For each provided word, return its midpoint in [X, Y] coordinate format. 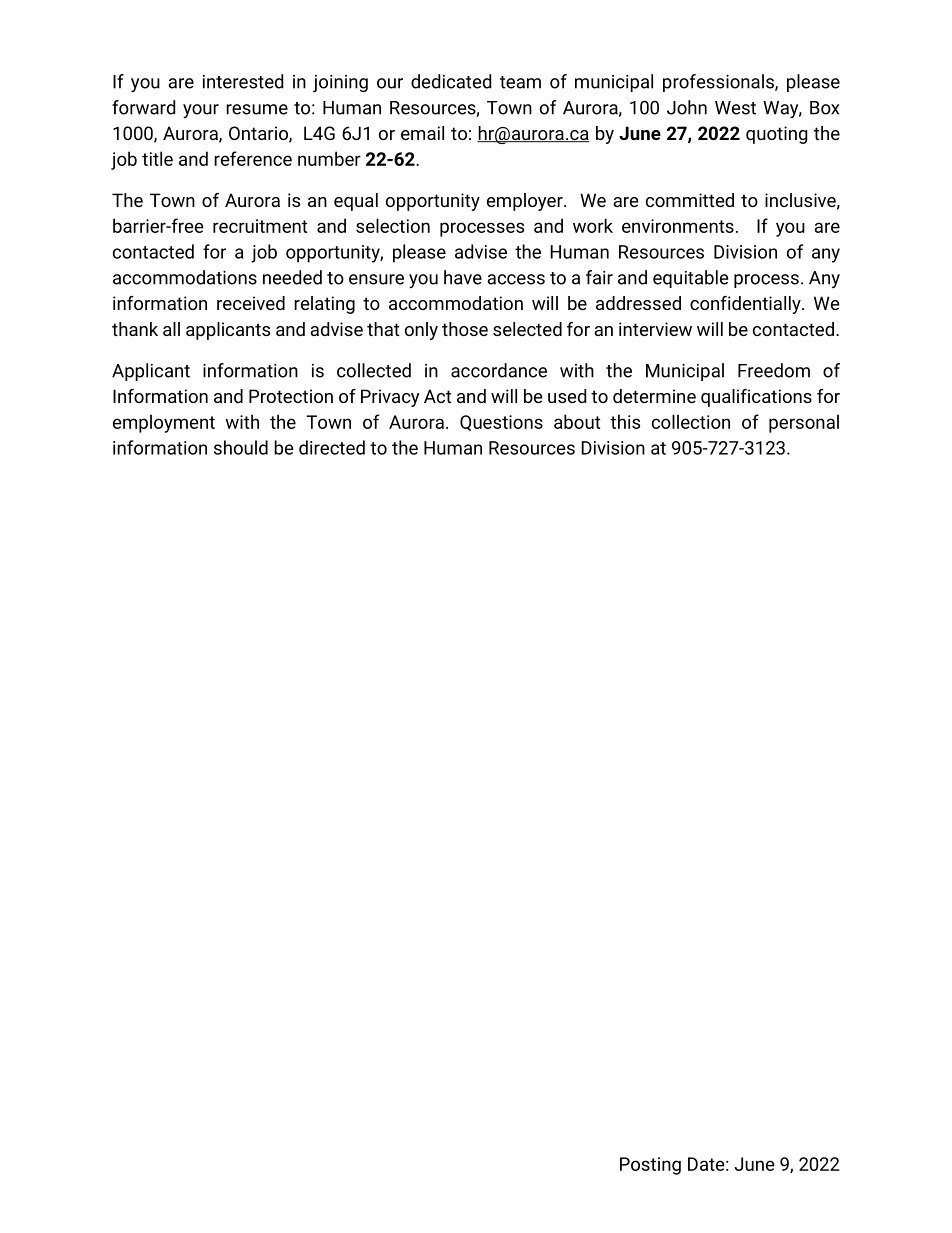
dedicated [451, 81]
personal [804, 423]
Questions [501, 423]
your [201, 111]
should [241, 447]
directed [332, 447]
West [735, 108]
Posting [650, 1166]
